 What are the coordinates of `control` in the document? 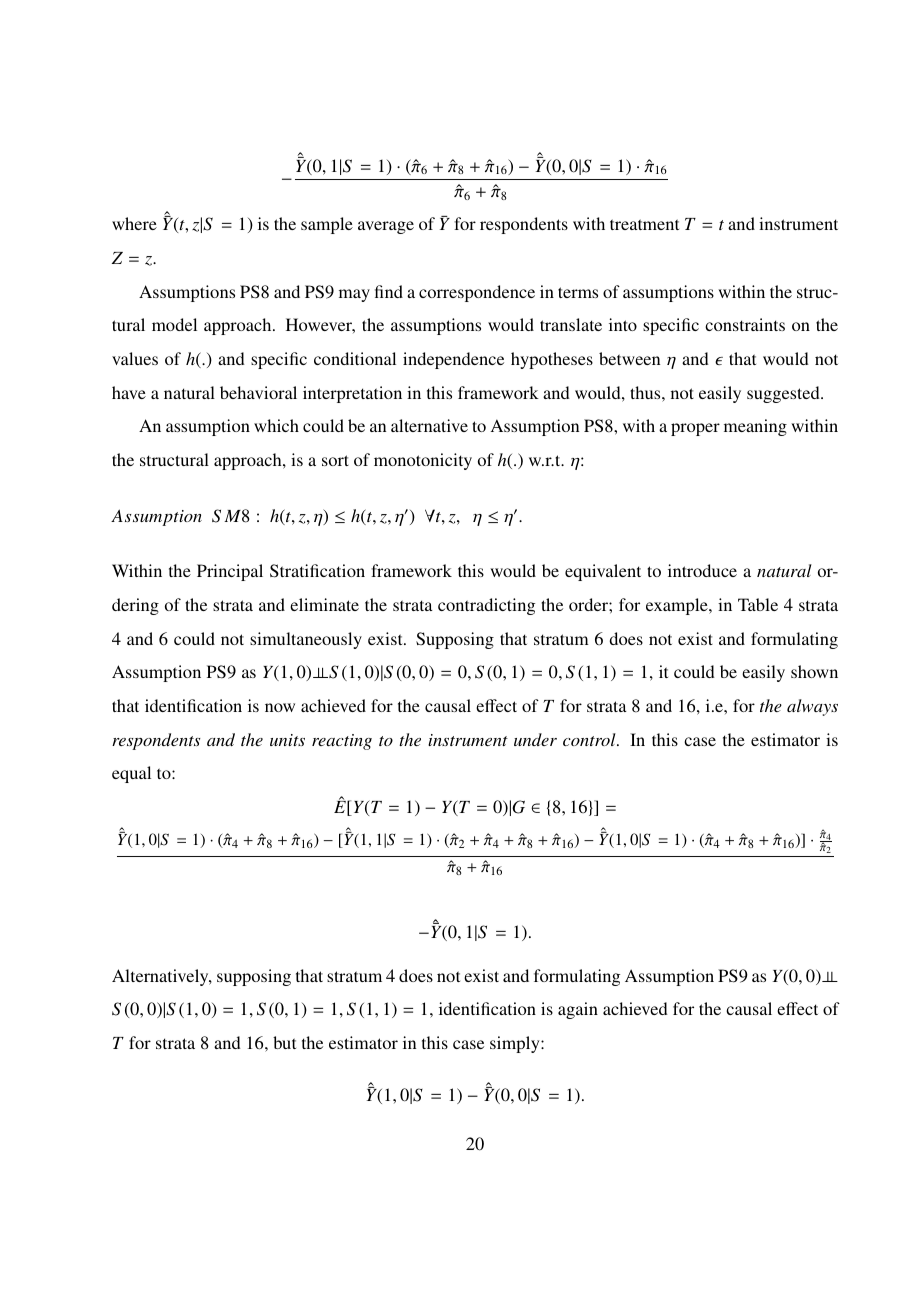 It's located at (590, 739).
